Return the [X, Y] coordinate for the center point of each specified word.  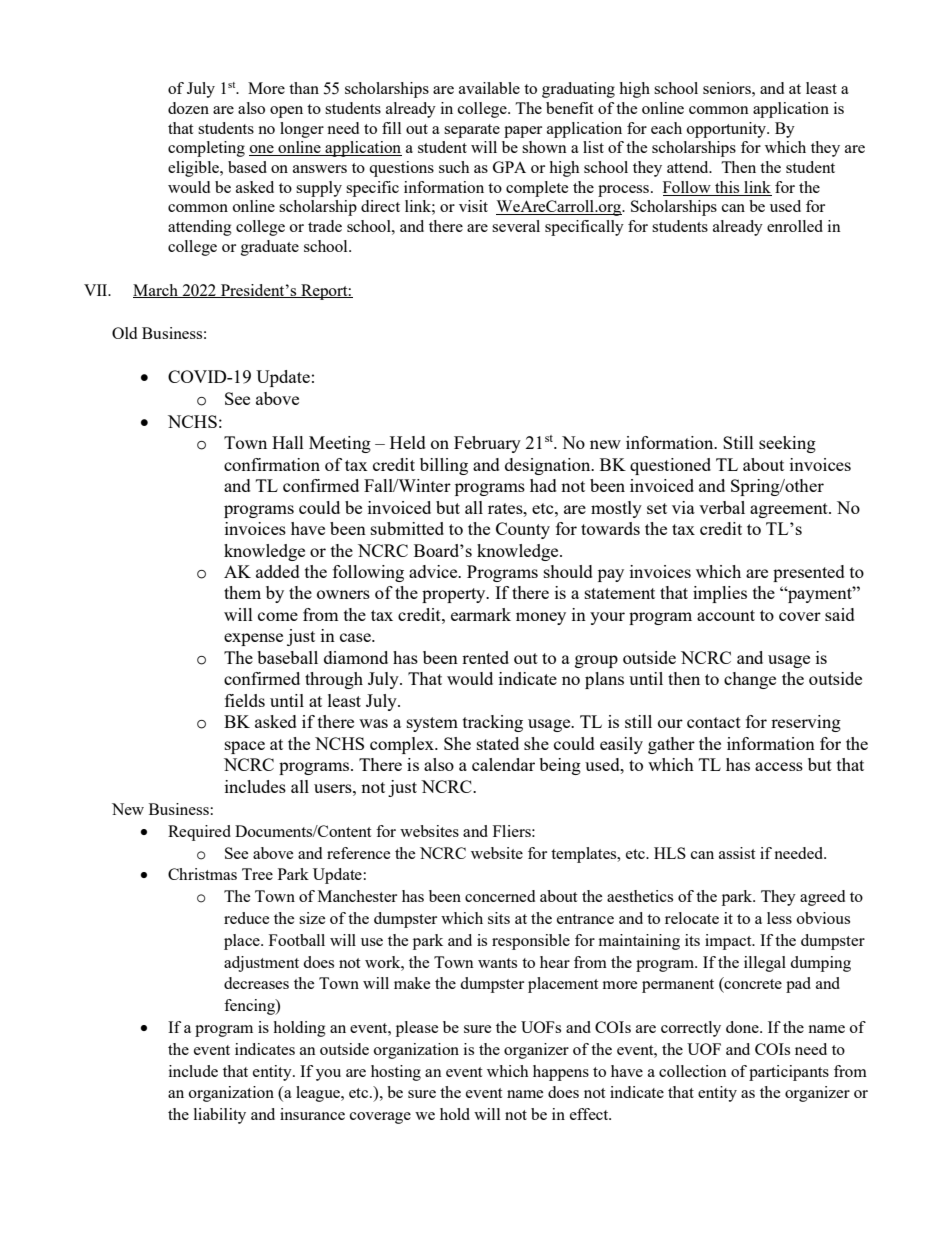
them [242, 592]
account [726, 615]
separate [472, 131]
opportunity [727, 130]
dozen [188, 108]
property [455, 595]
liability [220, 1116]
